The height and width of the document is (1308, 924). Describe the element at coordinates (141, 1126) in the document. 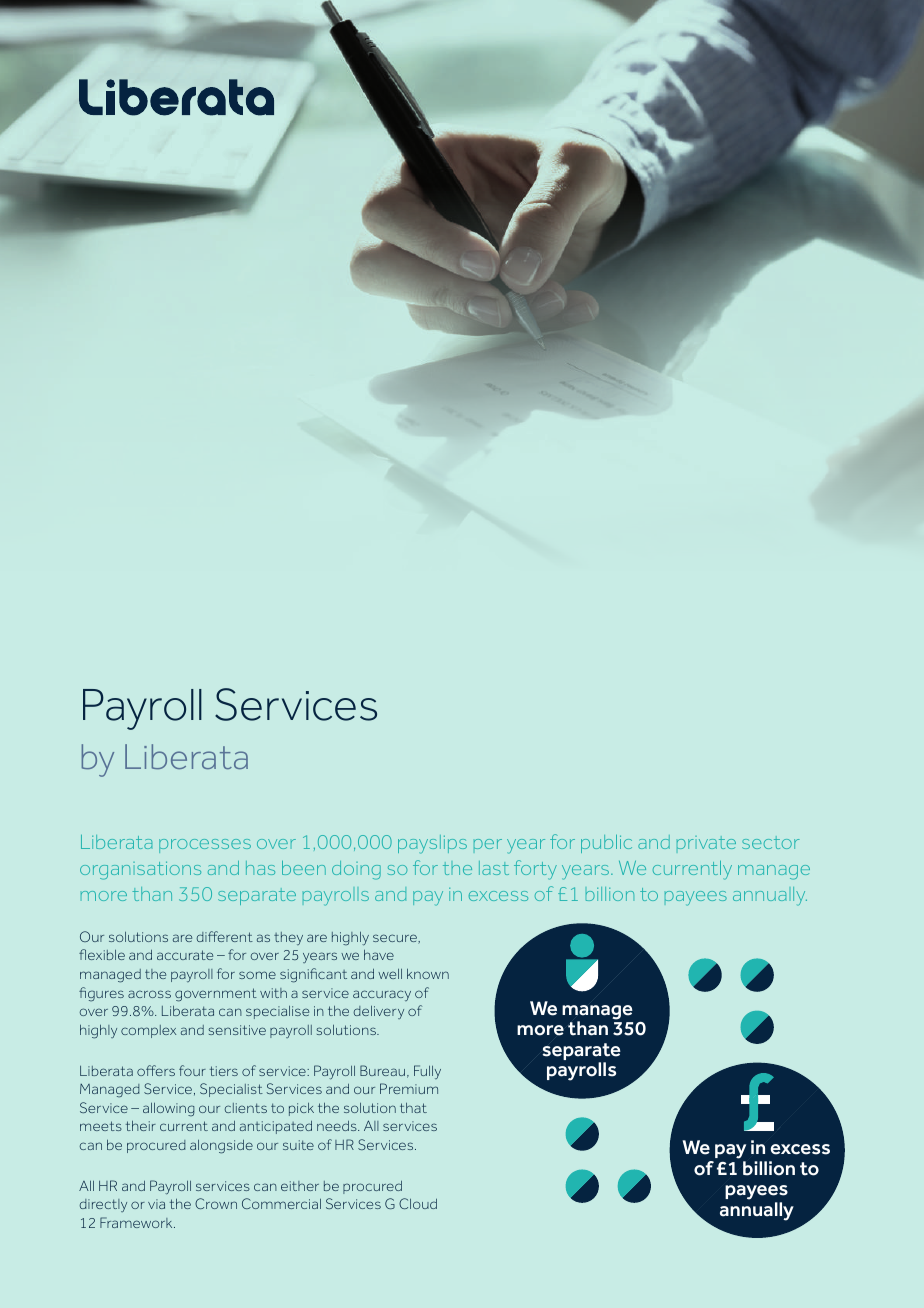

I see `their` at that location.
